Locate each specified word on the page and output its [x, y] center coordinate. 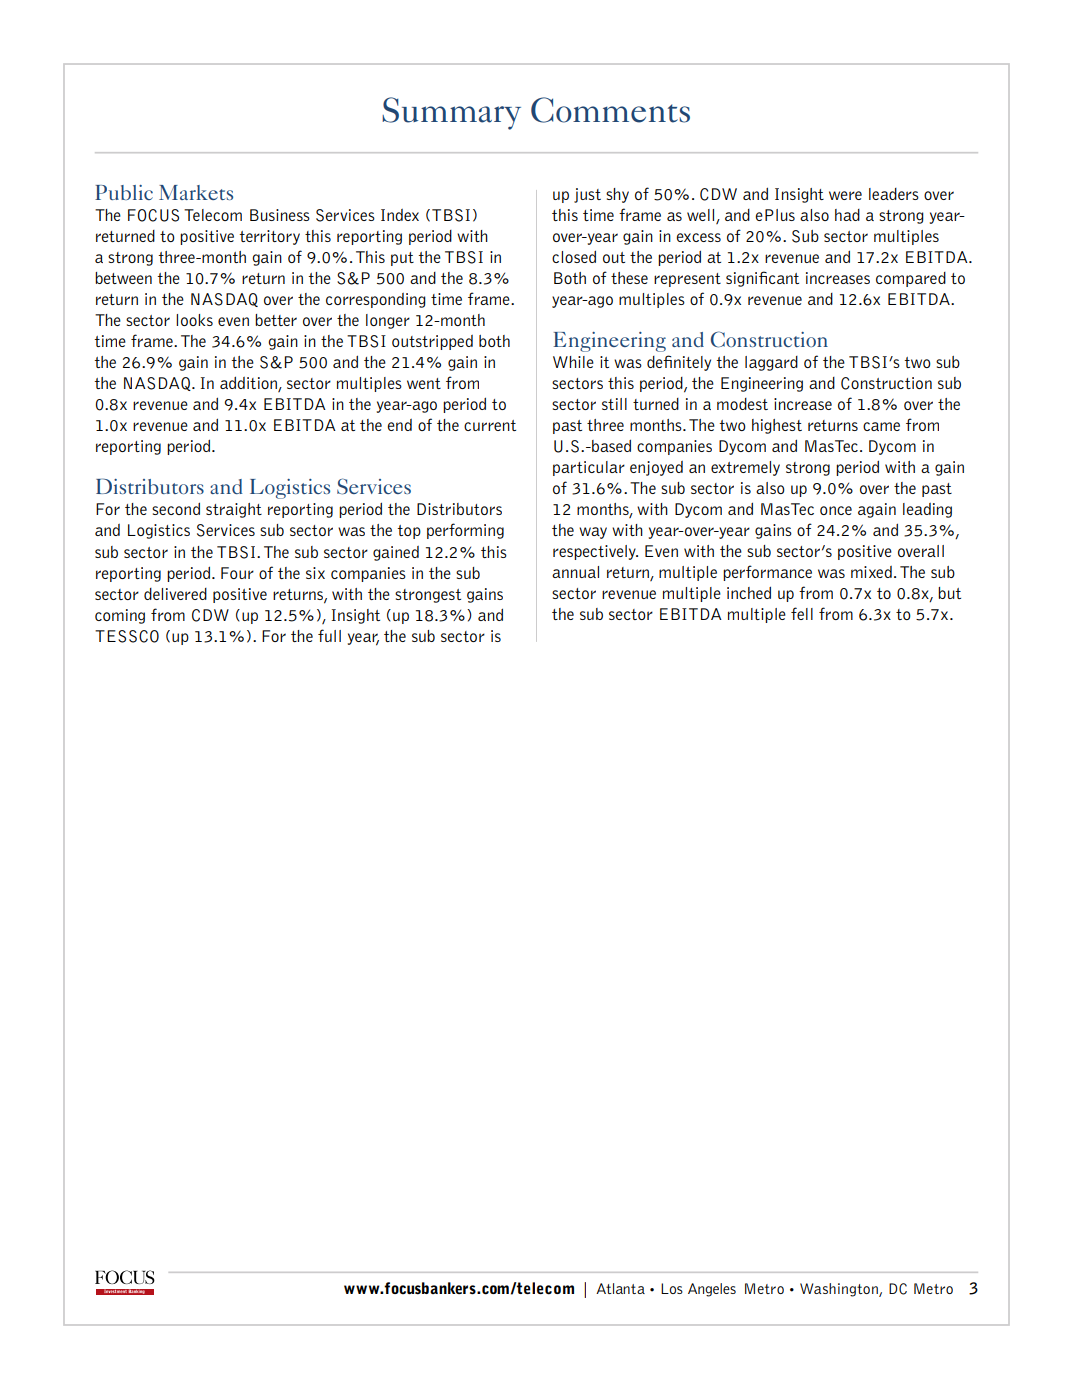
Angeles [712, 1290]
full [329, 635]
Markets [196, 192]
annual [575, 572]
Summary [451, 113]
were [845, 195]
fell [802, 613]
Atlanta [620, 1288]
